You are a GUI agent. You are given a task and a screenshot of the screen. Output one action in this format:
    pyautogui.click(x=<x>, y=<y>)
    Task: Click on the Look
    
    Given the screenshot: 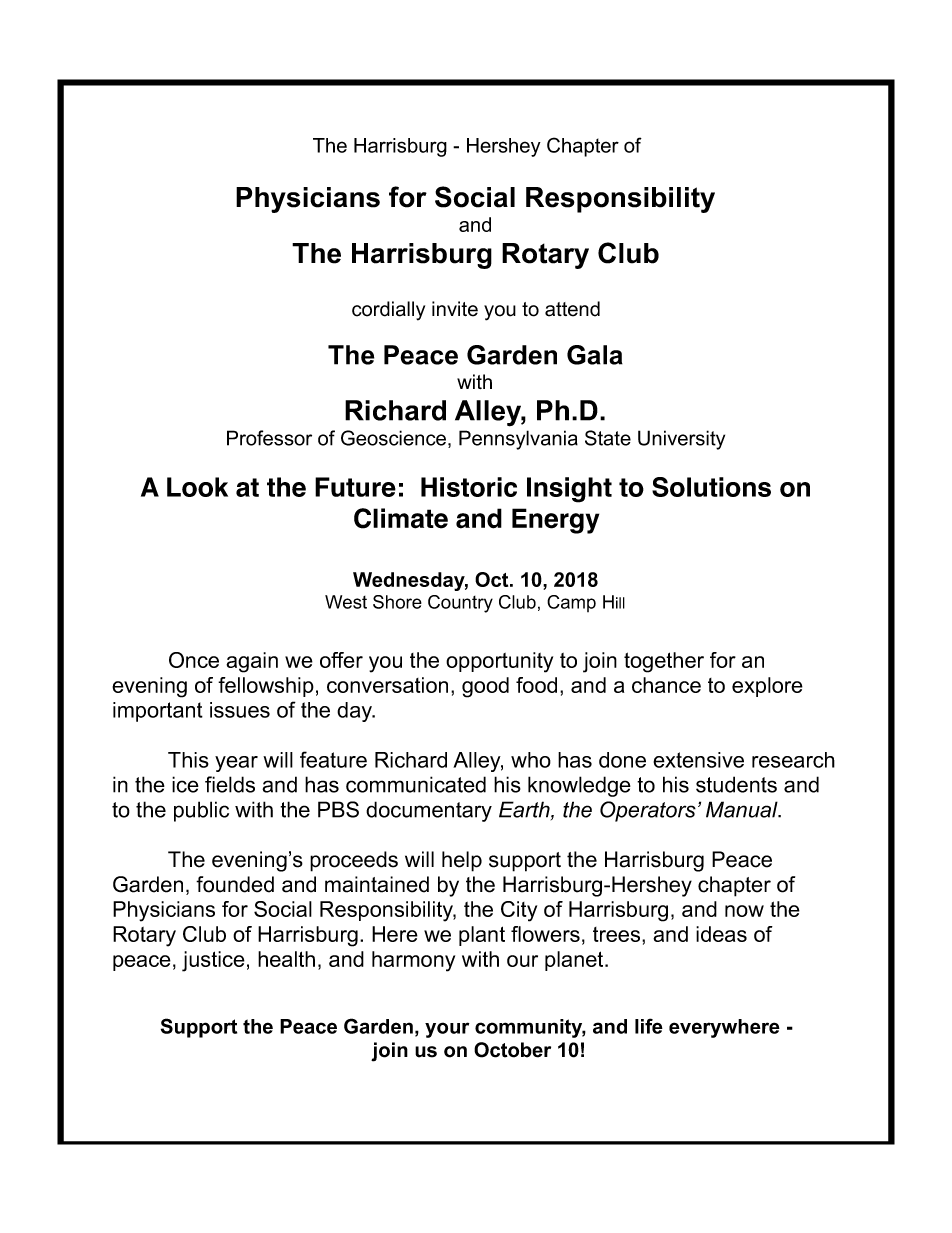 What is the action you would take?
    pyautogui.click(x=197, y=487)
